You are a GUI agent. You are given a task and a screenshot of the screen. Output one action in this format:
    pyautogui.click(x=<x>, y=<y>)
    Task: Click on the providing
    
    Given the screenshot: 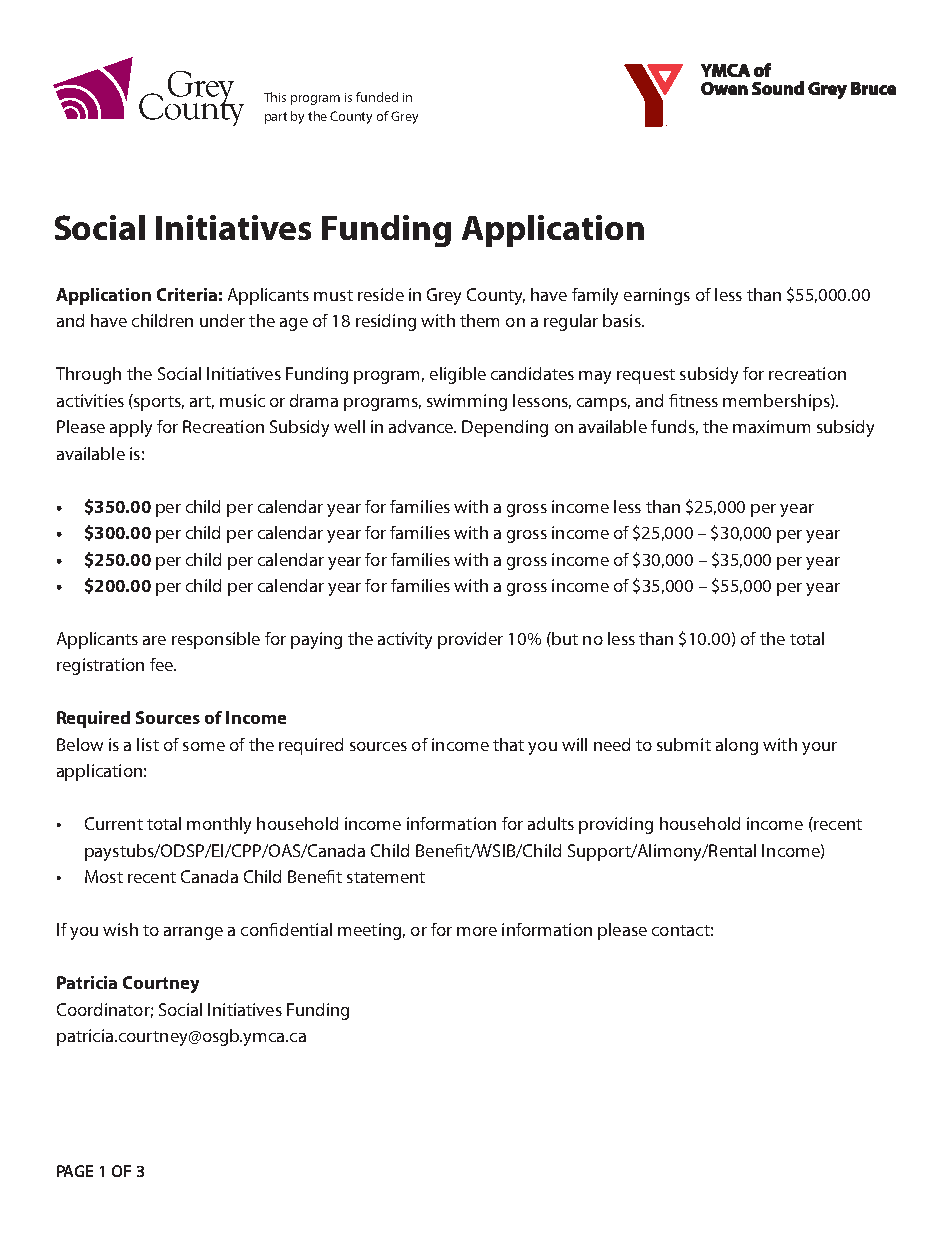 What is the action you would take?
    pyautogui.click(x=616, y=825)
